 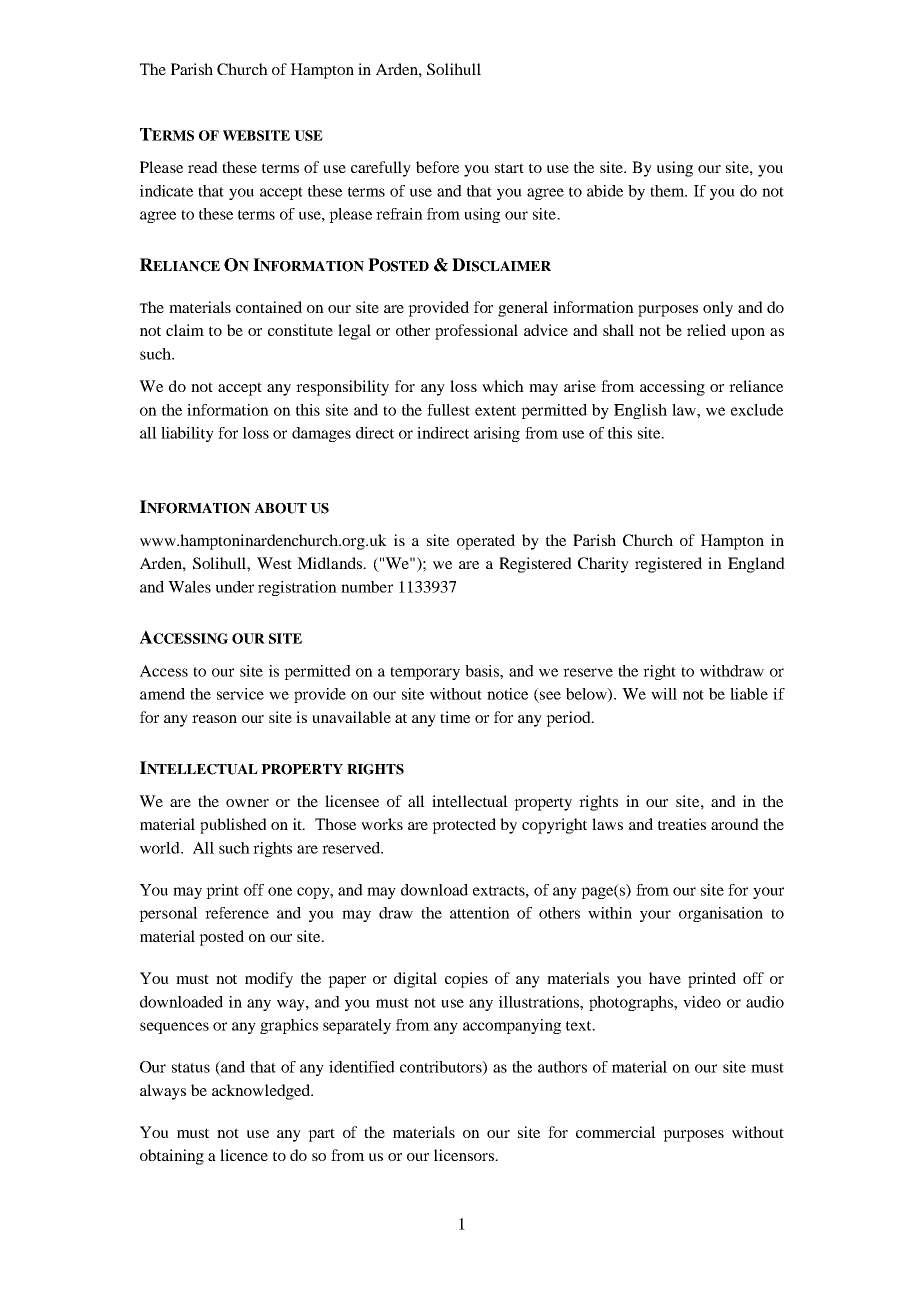 What do you see at coordinates (668, 191) in the screenshot?
I see `them` at bounding box center [668, 191].
